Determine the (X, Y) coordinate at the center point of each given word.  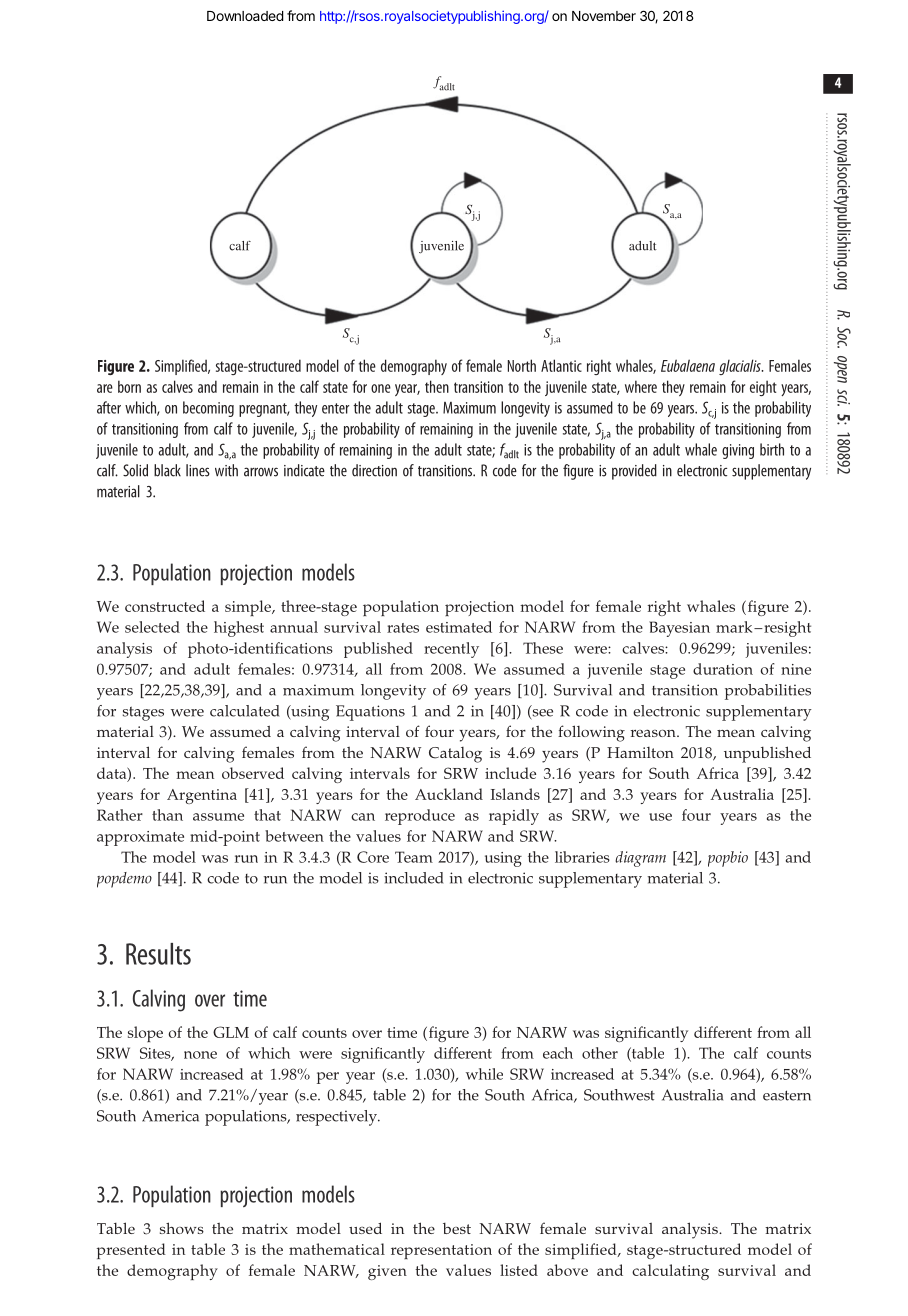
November (604, 16)
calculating (670, 1272)
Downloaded (245, 16)
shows (182, 1228)
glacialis (741, 367)
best (457, 1228)
